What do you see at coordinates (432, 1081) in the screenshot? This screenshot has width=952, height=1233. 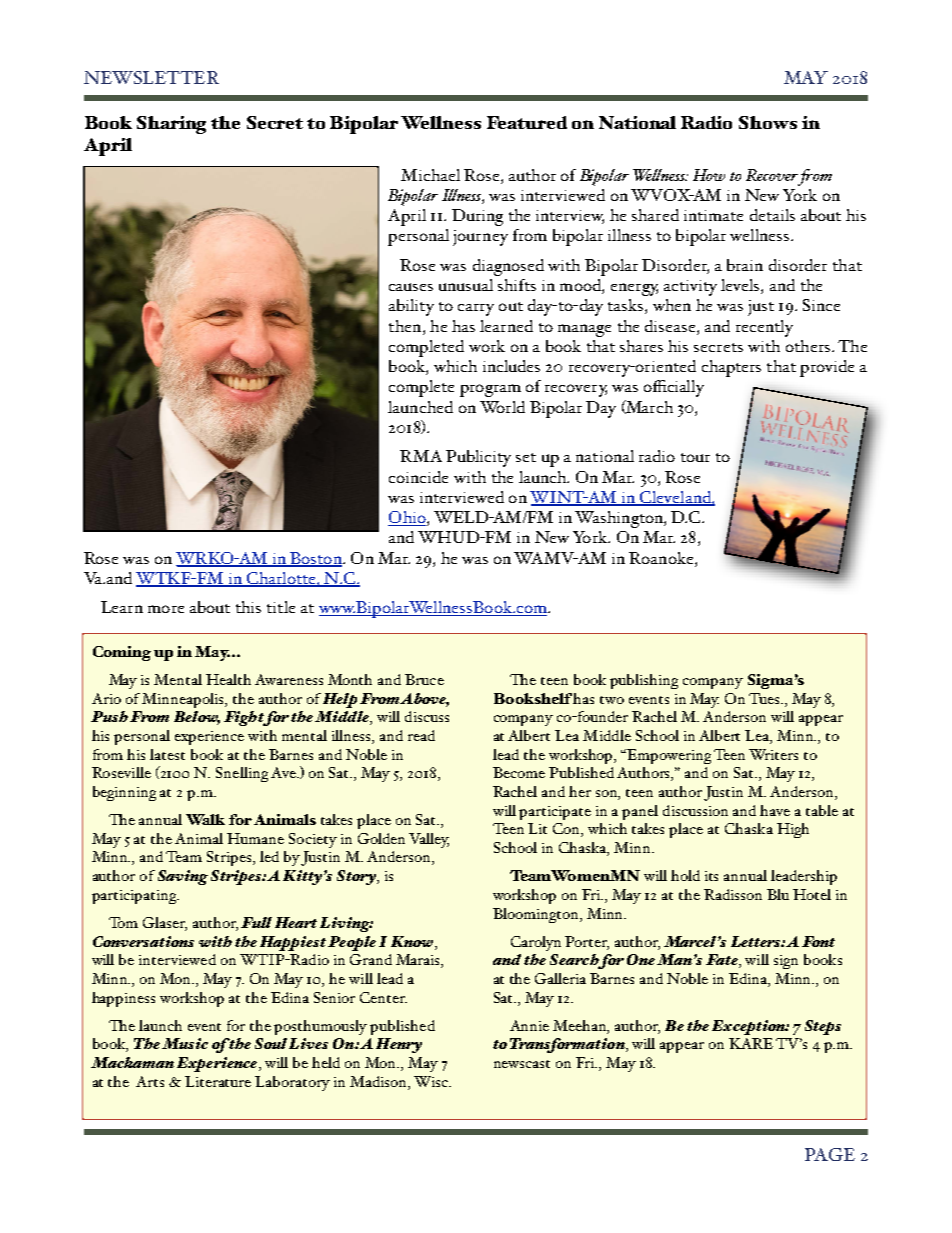 I see `Wisc` at bounding box center [432, 1081].
